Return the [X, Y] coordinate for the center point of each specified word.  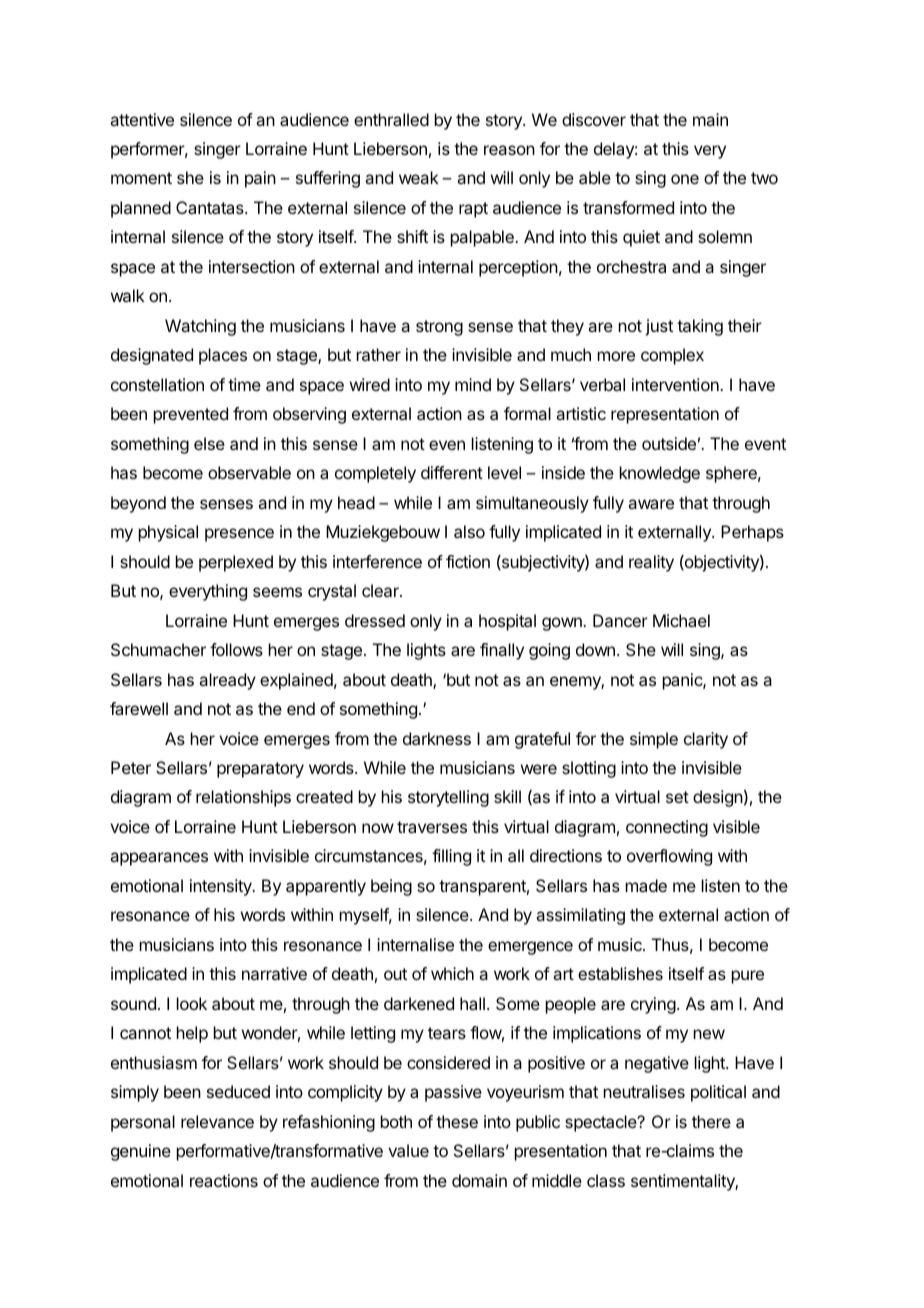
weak [419, 177]
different [452, 472]
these [457, 1121]
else [209, 443]
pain [260, 179]
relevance [217, 1121]
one [685, 179]
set [677, 797]
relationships [243, 798]
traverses [432, 827]
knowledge [660, 474]
